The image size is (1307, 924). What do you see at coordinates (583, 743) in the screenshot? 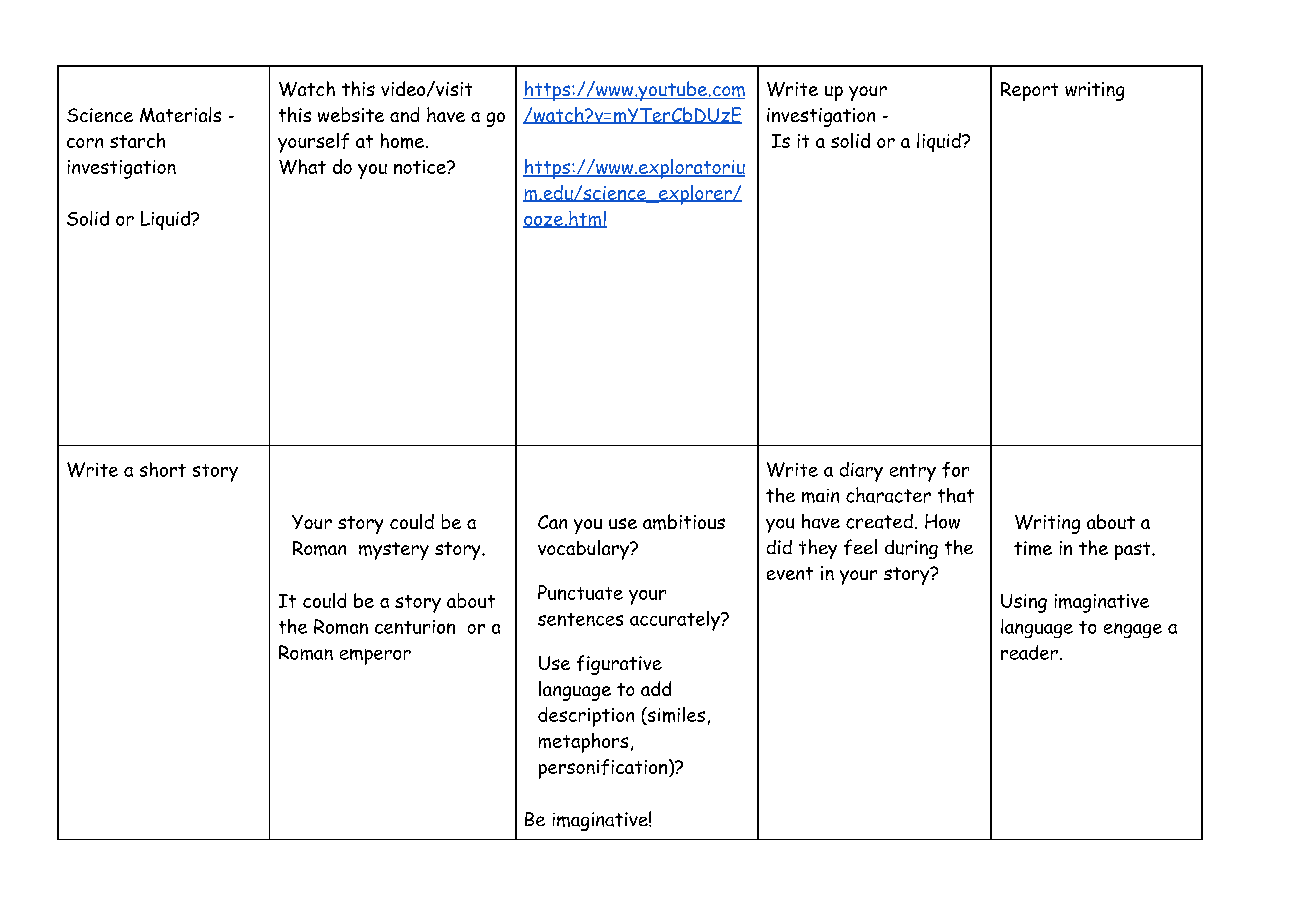
I see `metaphors` at bounding box center [583, 743].
